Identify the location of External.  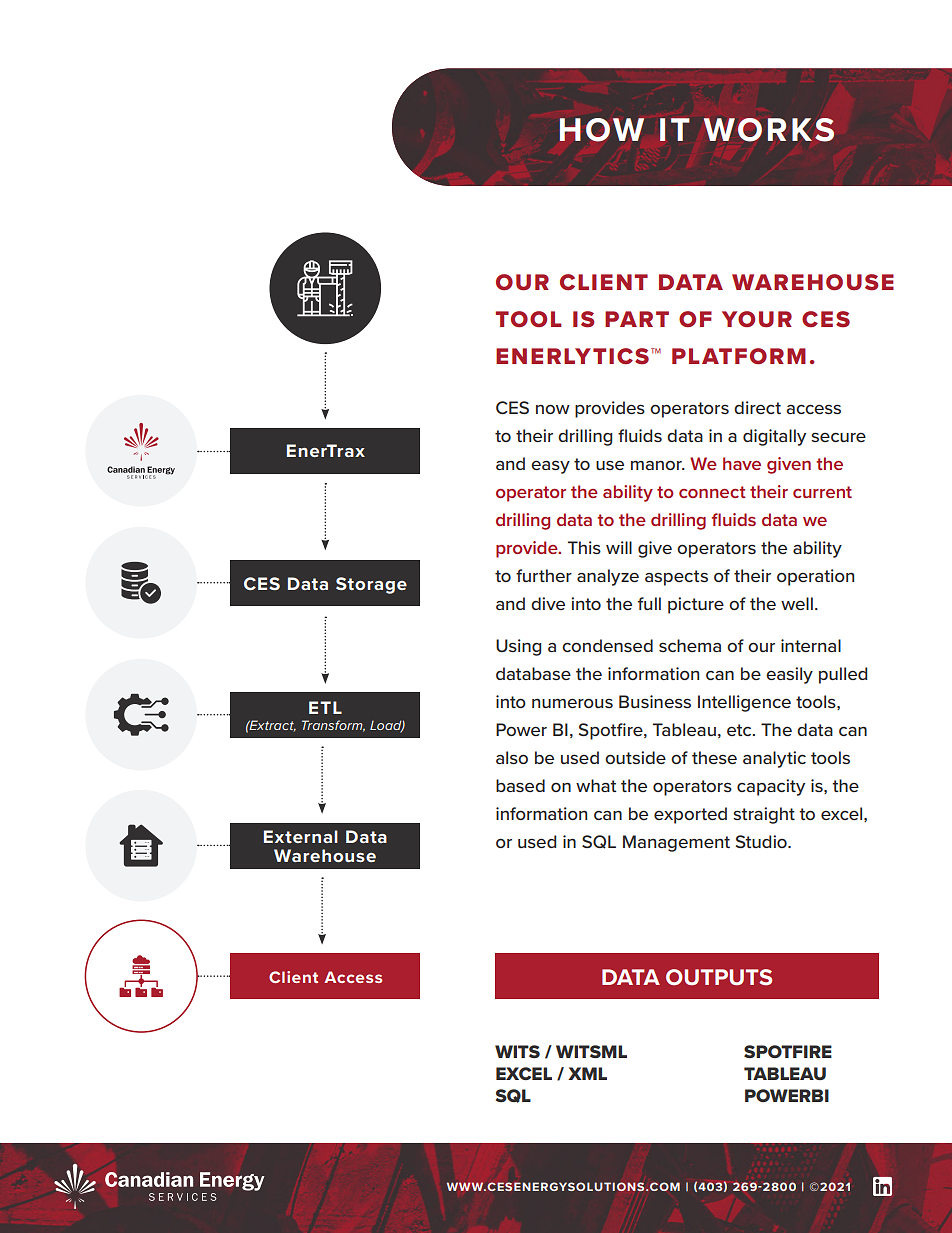
(301, 836).
